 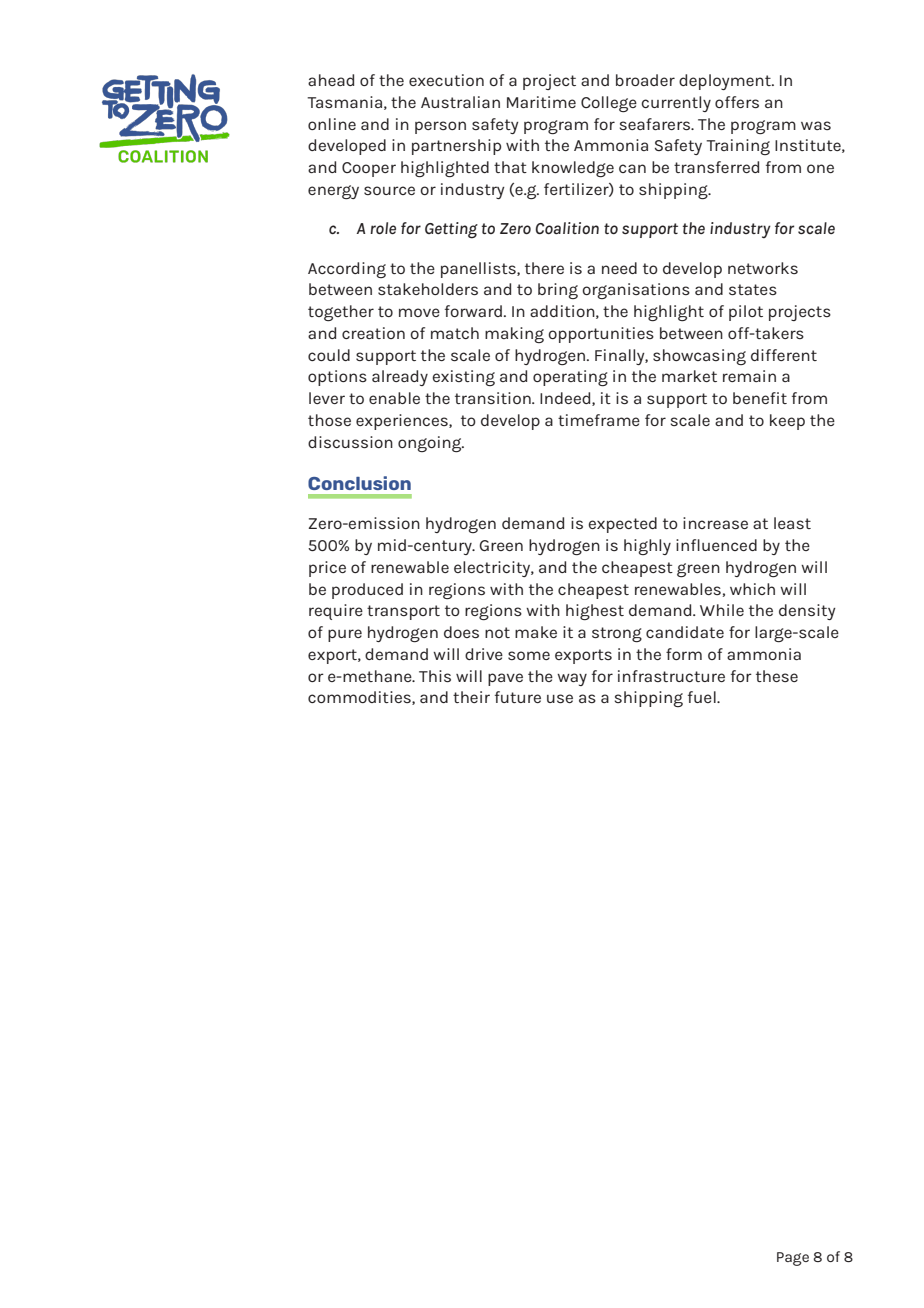 I want to click on Page, so click(x=793, y=1259).
